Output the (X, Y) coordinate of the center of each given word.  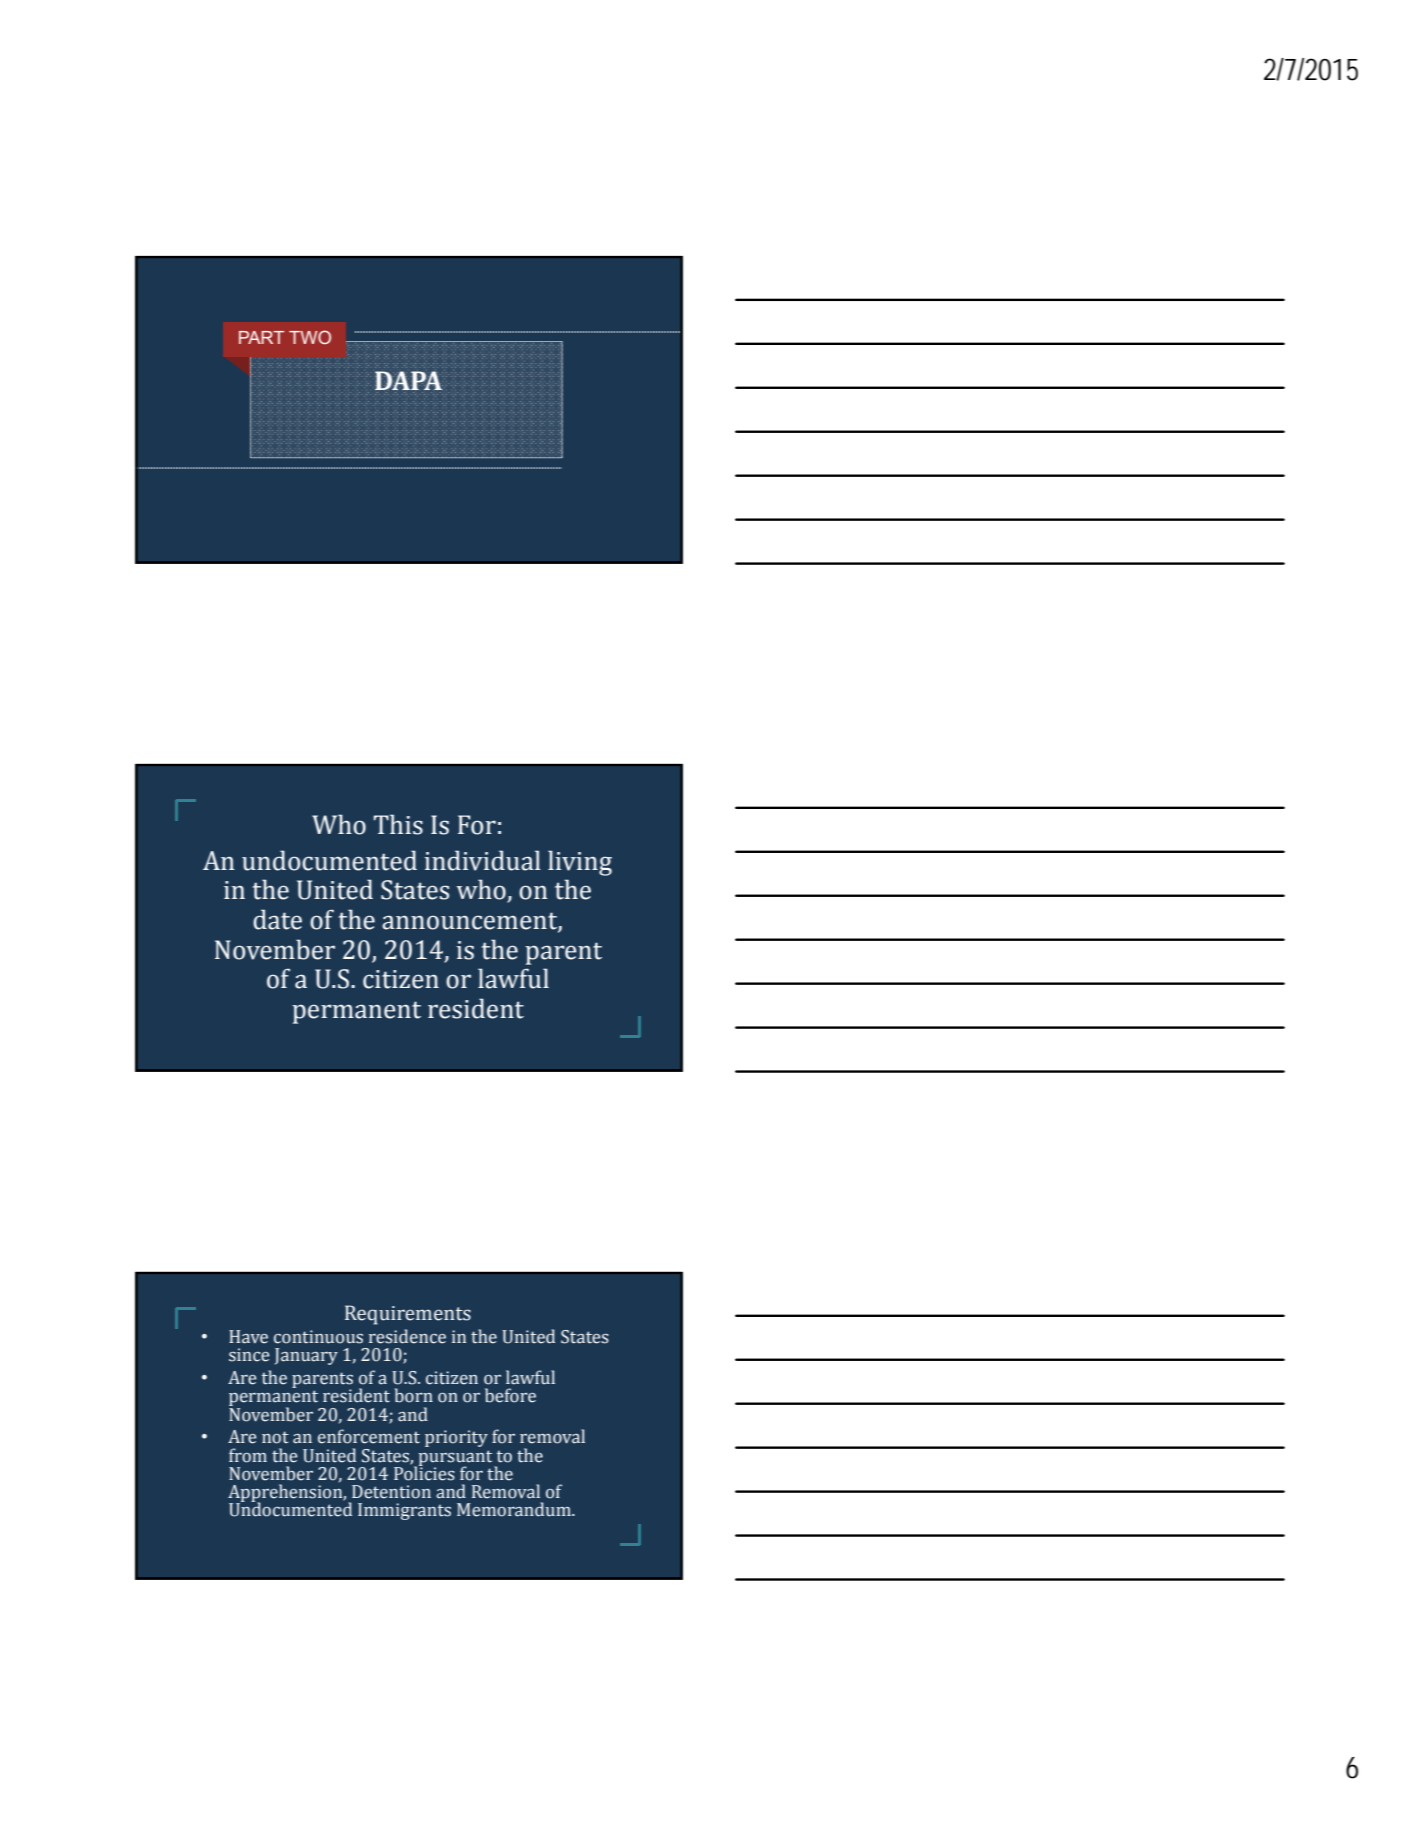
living (580, 863)
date (277, 919)
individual (483, 860)
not (275, 1437)
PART (261, 337)
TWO (310, 337)
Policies (424, 1472)
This (398, 824)
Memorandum (515, 1509)
